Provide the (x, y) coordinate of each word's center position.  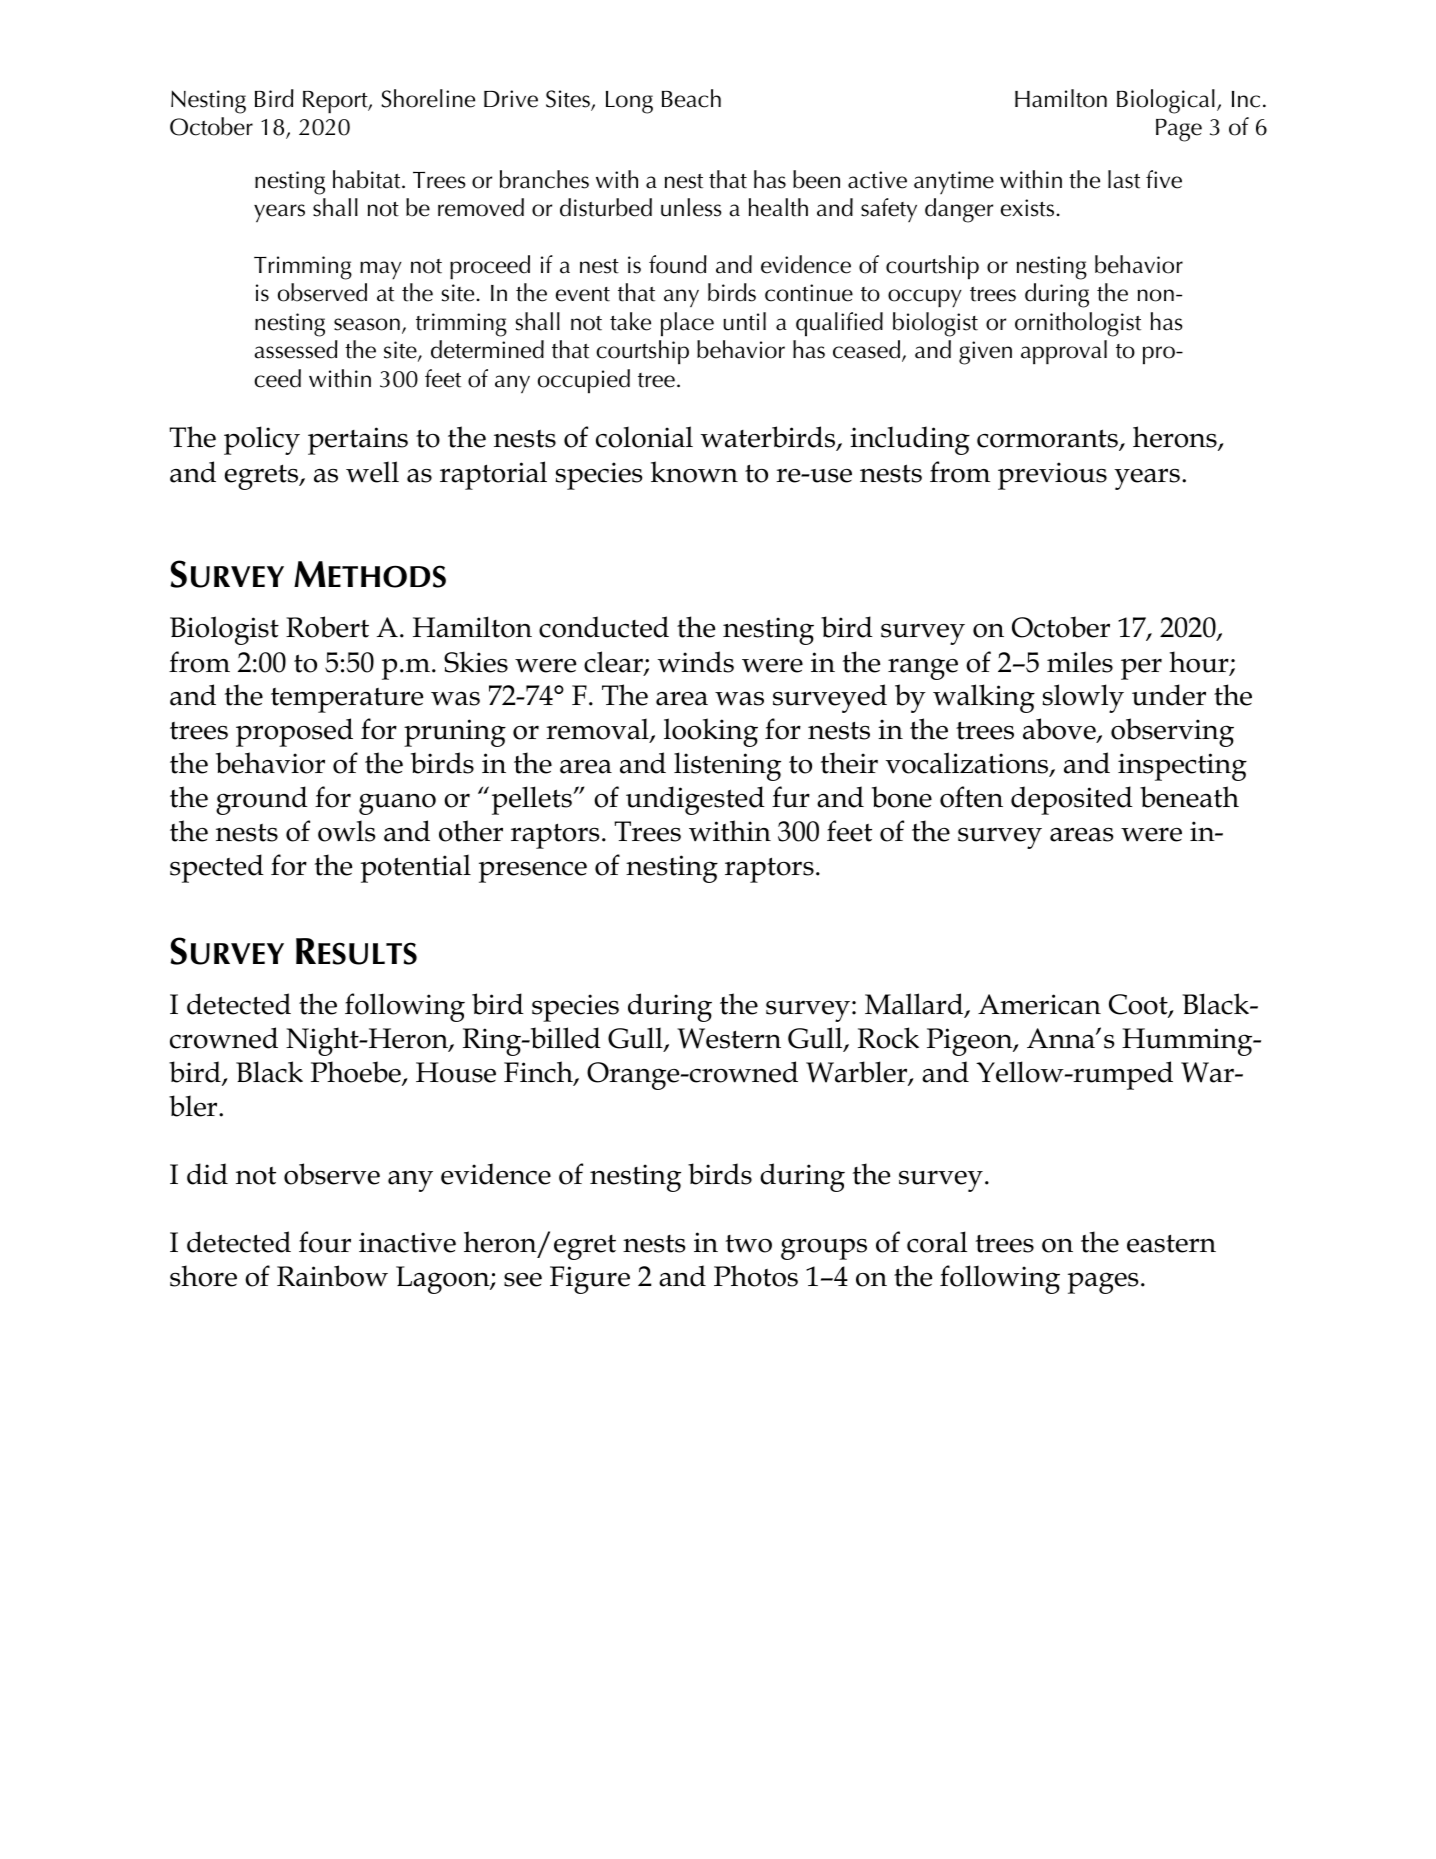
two (748, 1244)
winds (695, 662)
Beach (691, 98)
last (1124, 179)
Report (336, 102)
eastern (1171, 1243)
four (325, 1242)
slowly (1083, 698)
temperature (347, 700)
